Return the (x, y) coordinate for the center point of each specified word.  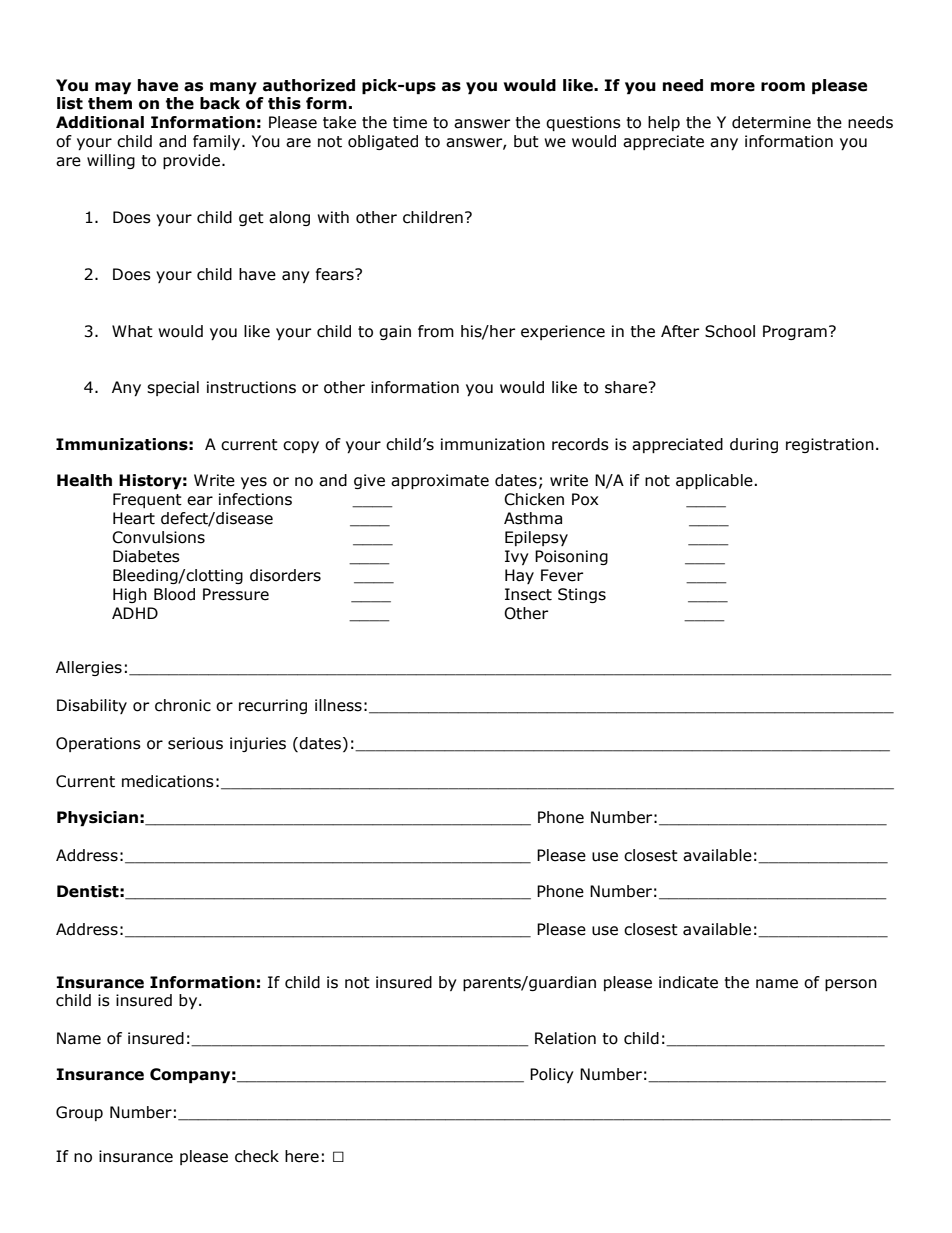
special (173, 388)
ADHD (135, 613)
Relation (565, 1038)
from (436, 331)
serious (195, 743)
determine (771, 122)
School (730, 331)
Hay (519, 576)
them (110, 103)
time (410, 122)
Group (79, 1113)
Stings (582, 595)
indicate (688, 982)
